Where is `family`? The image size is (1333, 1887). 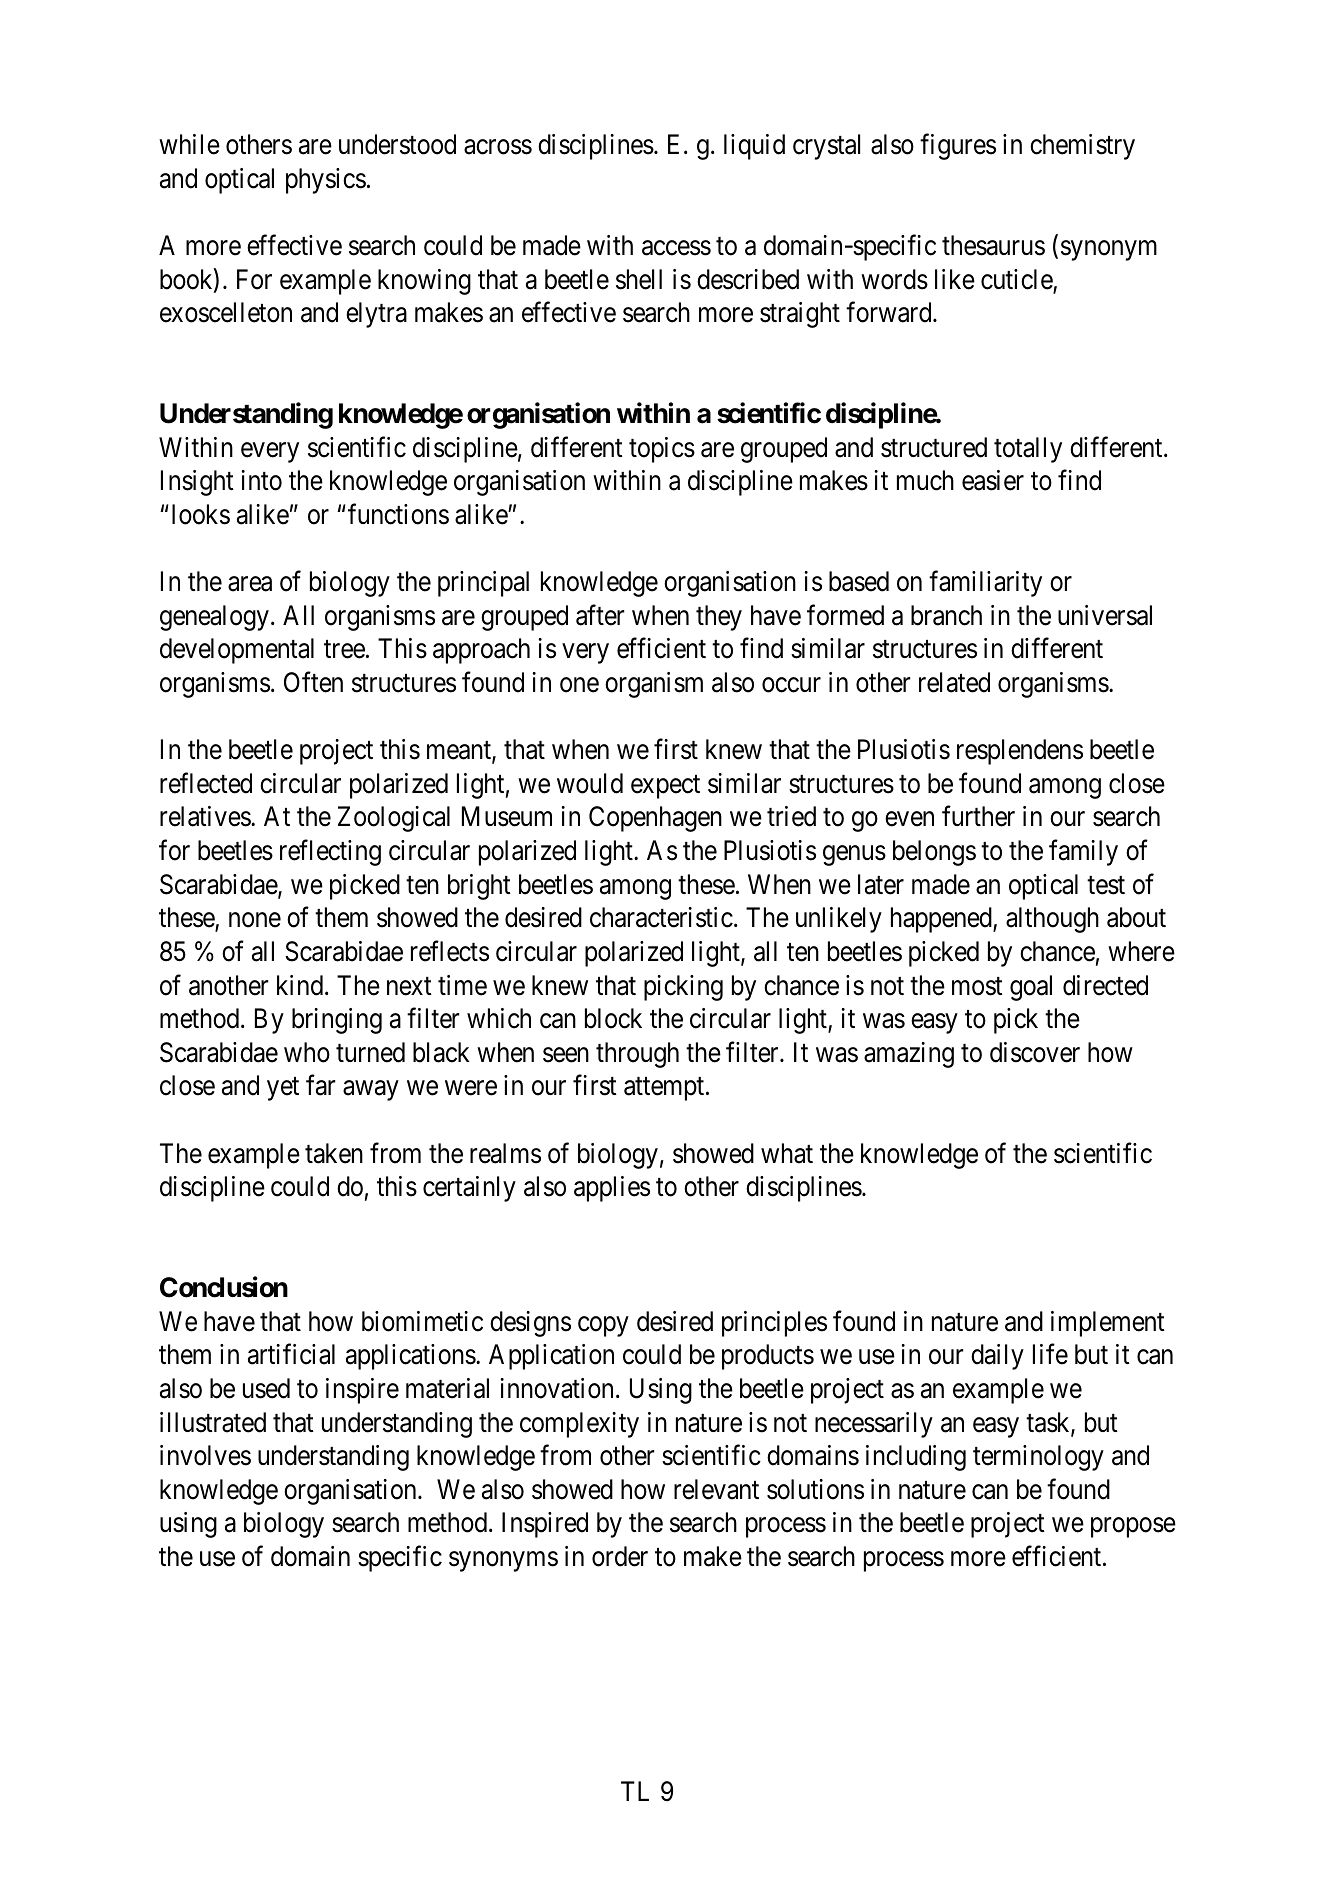 family is located at coordinates (1083, 853).
